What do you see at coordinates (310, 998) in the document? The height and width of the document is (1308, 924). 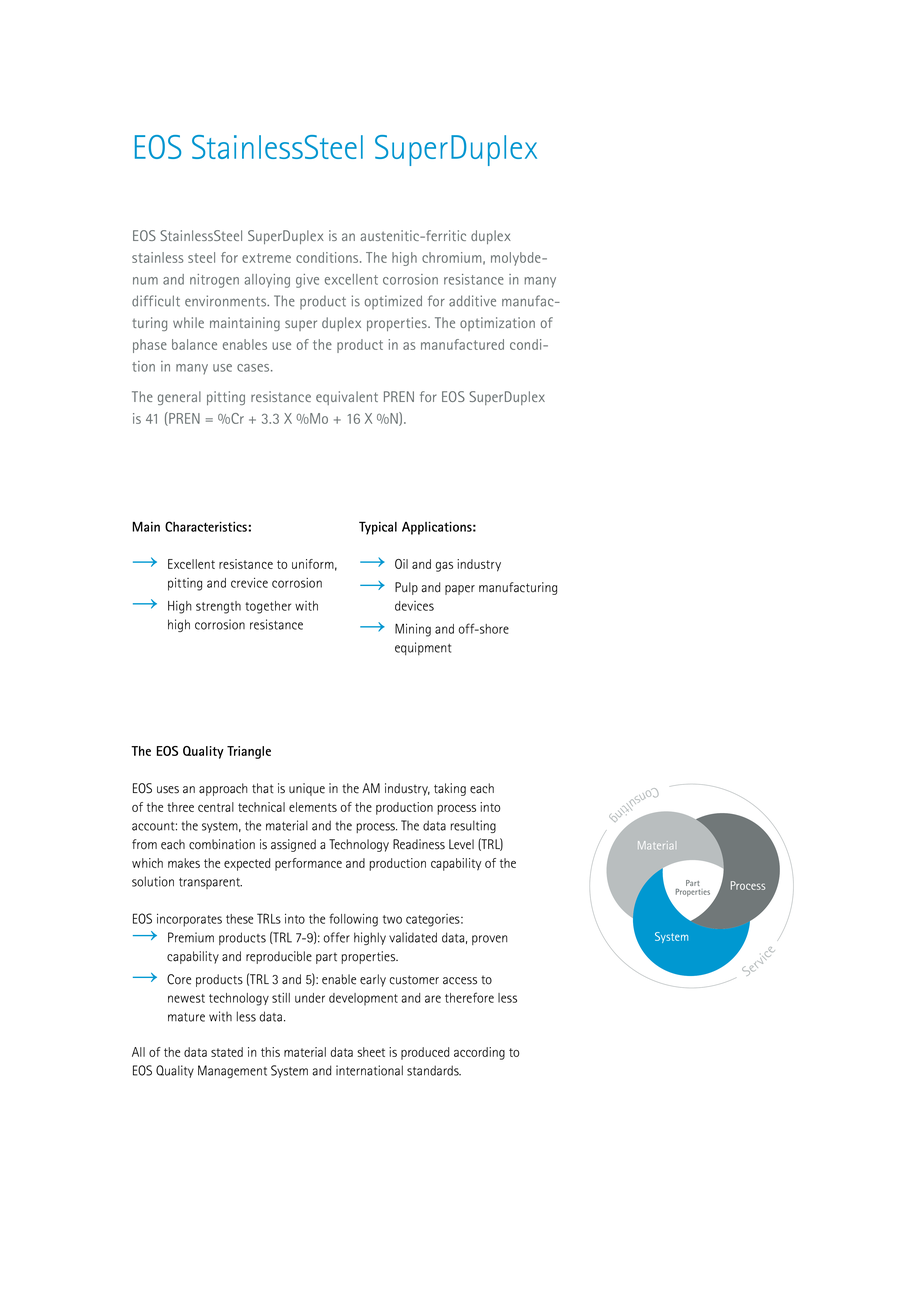 I see `under` at bounding box center [310, 998].
